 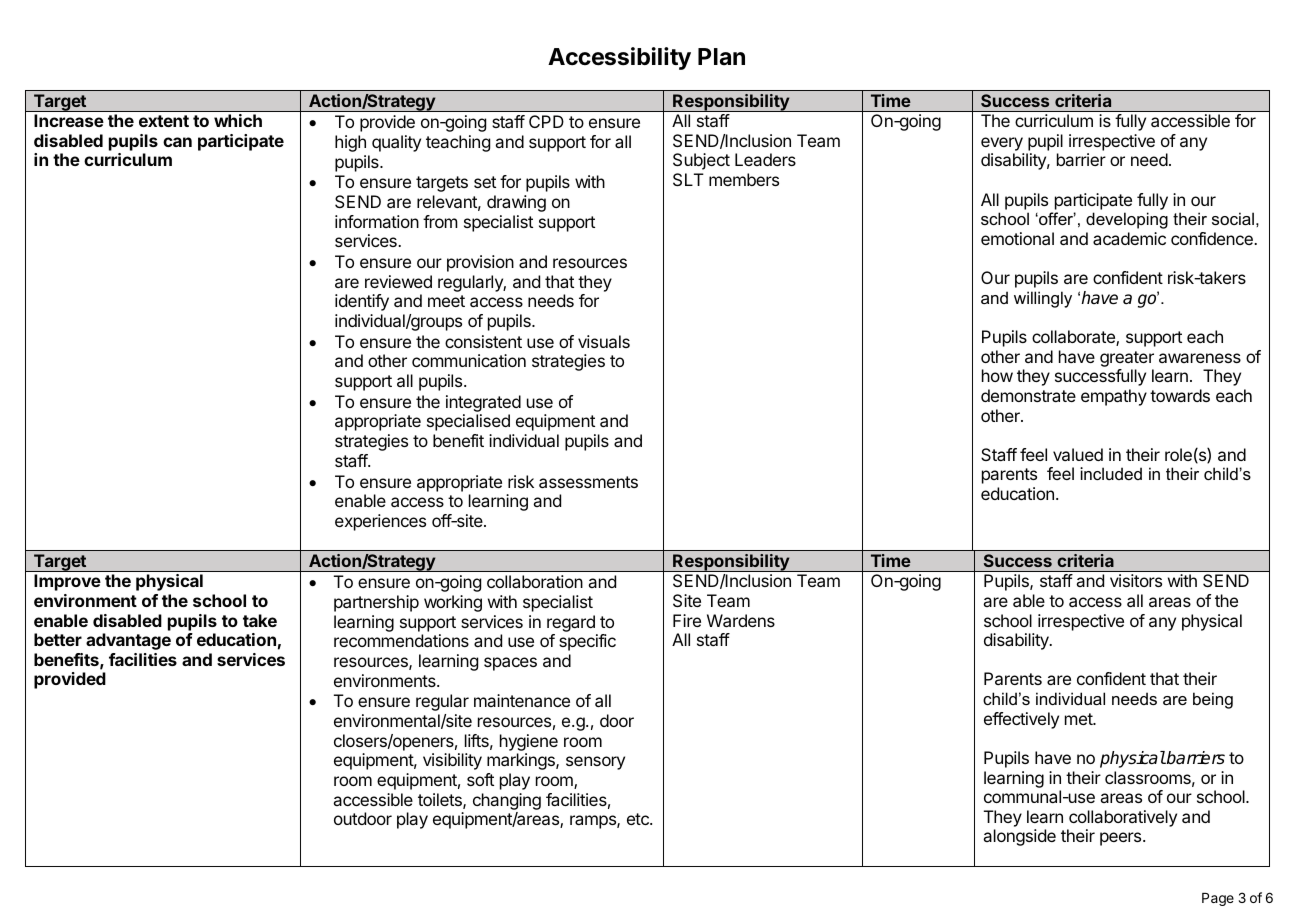 What do you see at coordinates (1136, 580) in the document?
I see `visitors` at bounding box center [1136, 580].
